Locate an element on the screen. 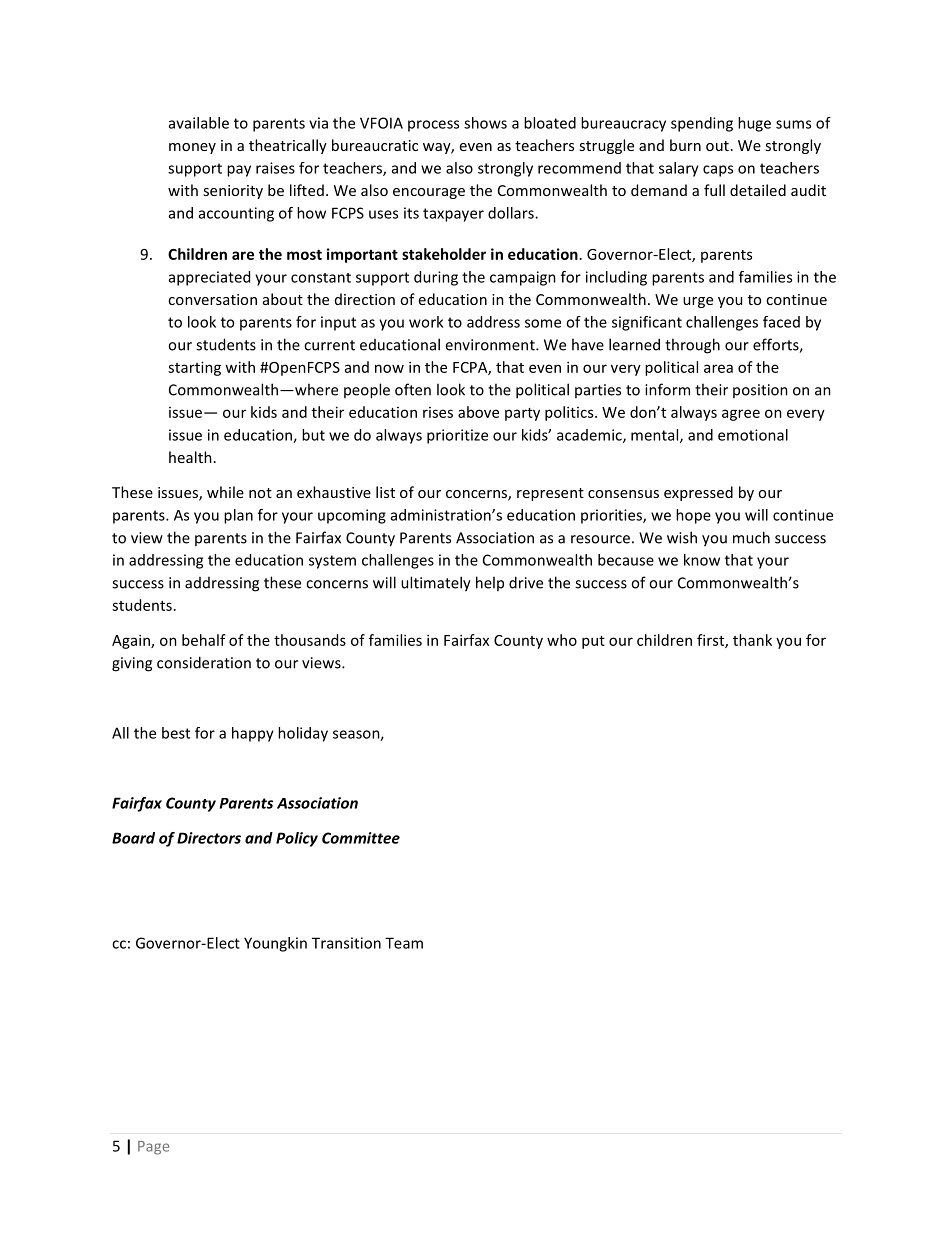 This screenshot has width=952, height=1233. agree is located at coordinates (741, 415).
